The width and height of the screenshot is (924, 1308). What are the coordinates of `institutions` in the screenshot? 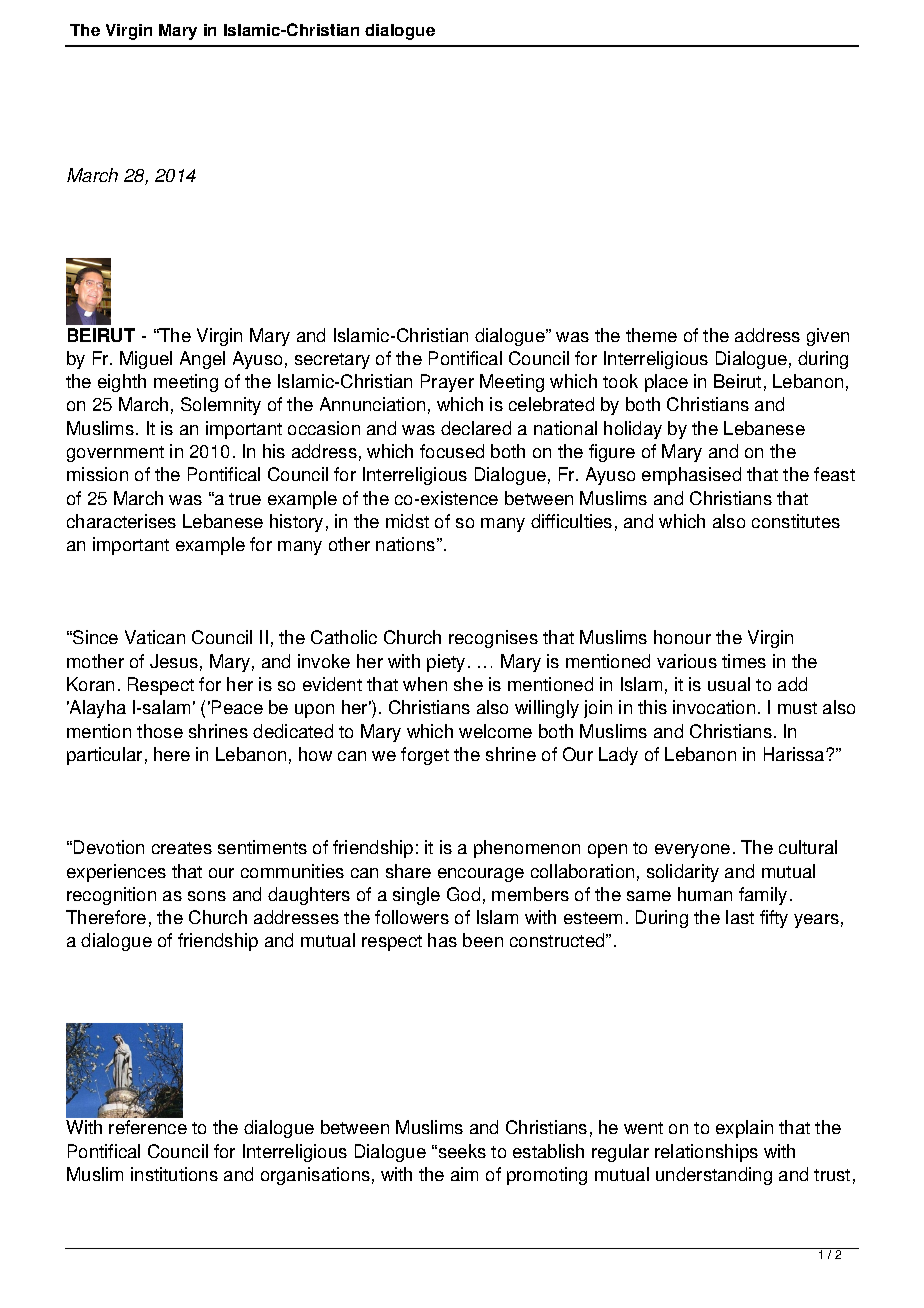 It's located at (174, 1174).
